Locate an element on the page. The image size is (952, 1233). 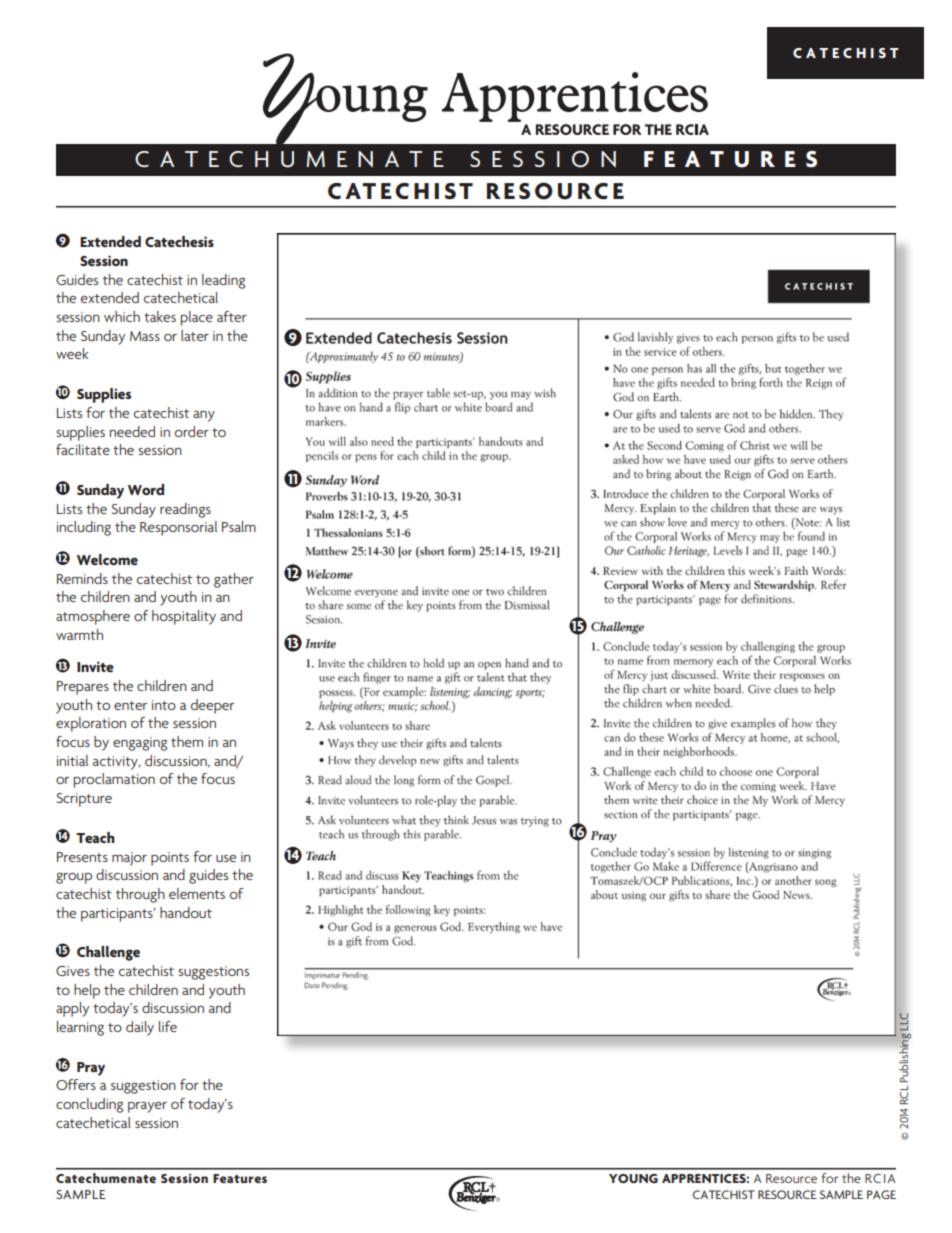
points is located at coordinates (170, 859).
